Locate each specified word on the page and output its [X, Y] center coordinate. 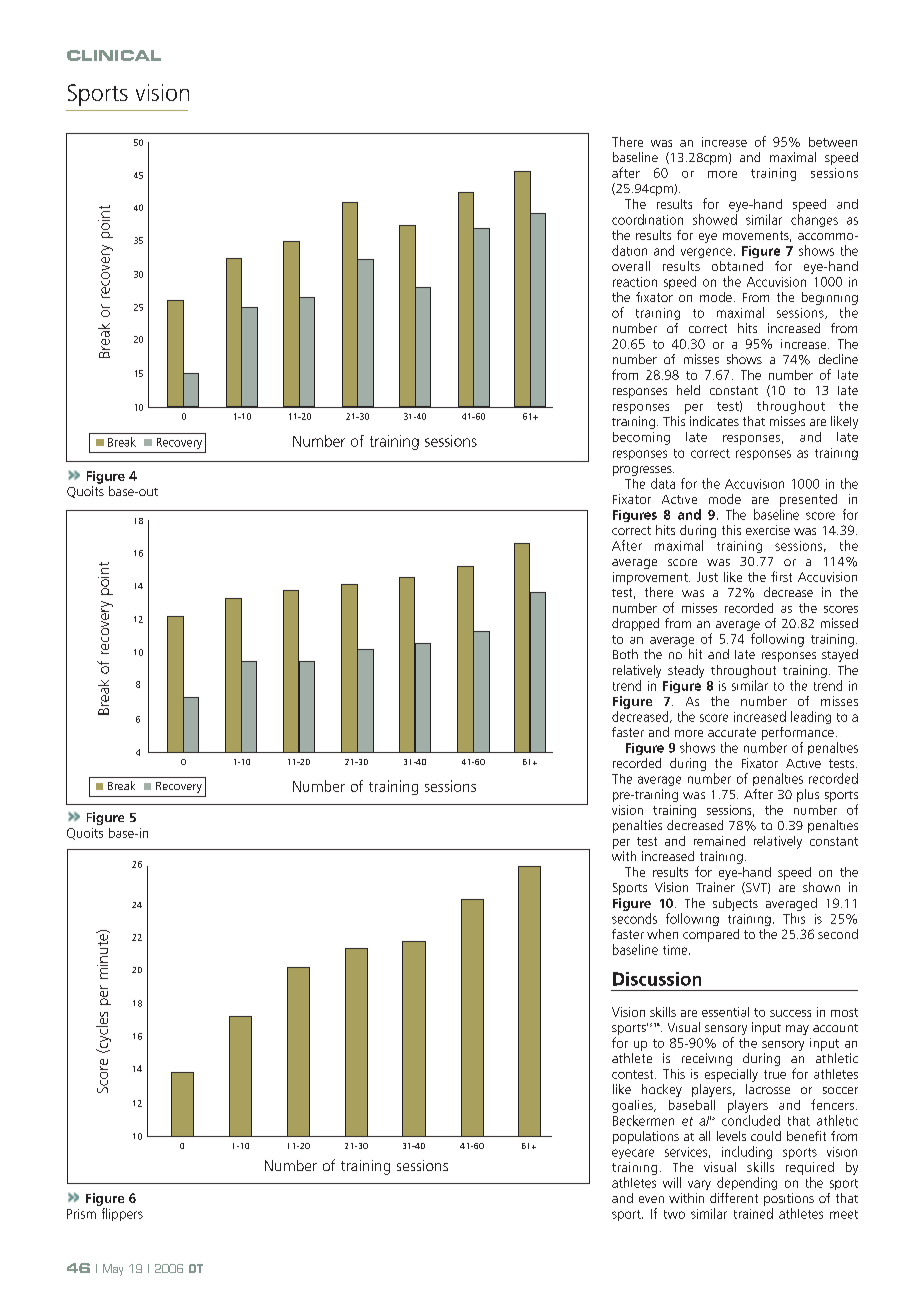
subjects [735, 904]
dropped [635, 624]
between [833, 142]
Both [625, 654]
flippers [122, 1214]
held [688, 390]
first [781, 576]
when [662, 934]
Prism [81, 1214]
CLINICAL [114, 55]
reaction [635, 282]
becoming [641, 438]
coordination [647, 219]
